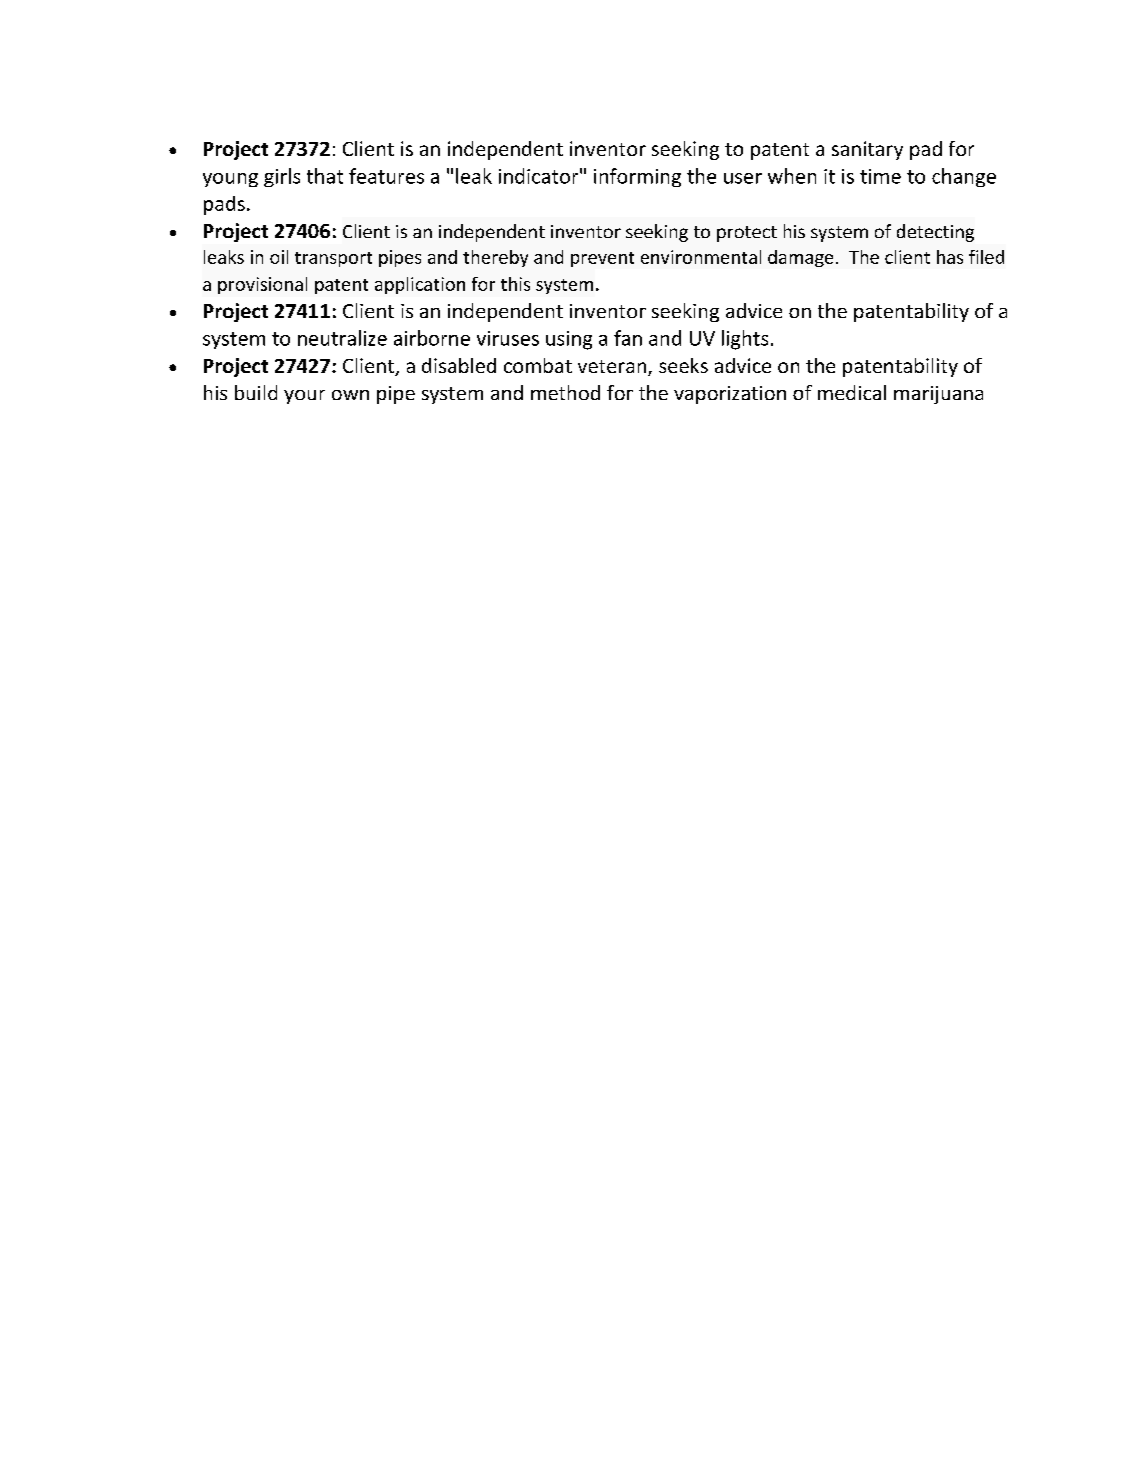  What do you see at coordinates (565, 392) in the screenshot?
I see `method` at bounding box center [565, 392].
